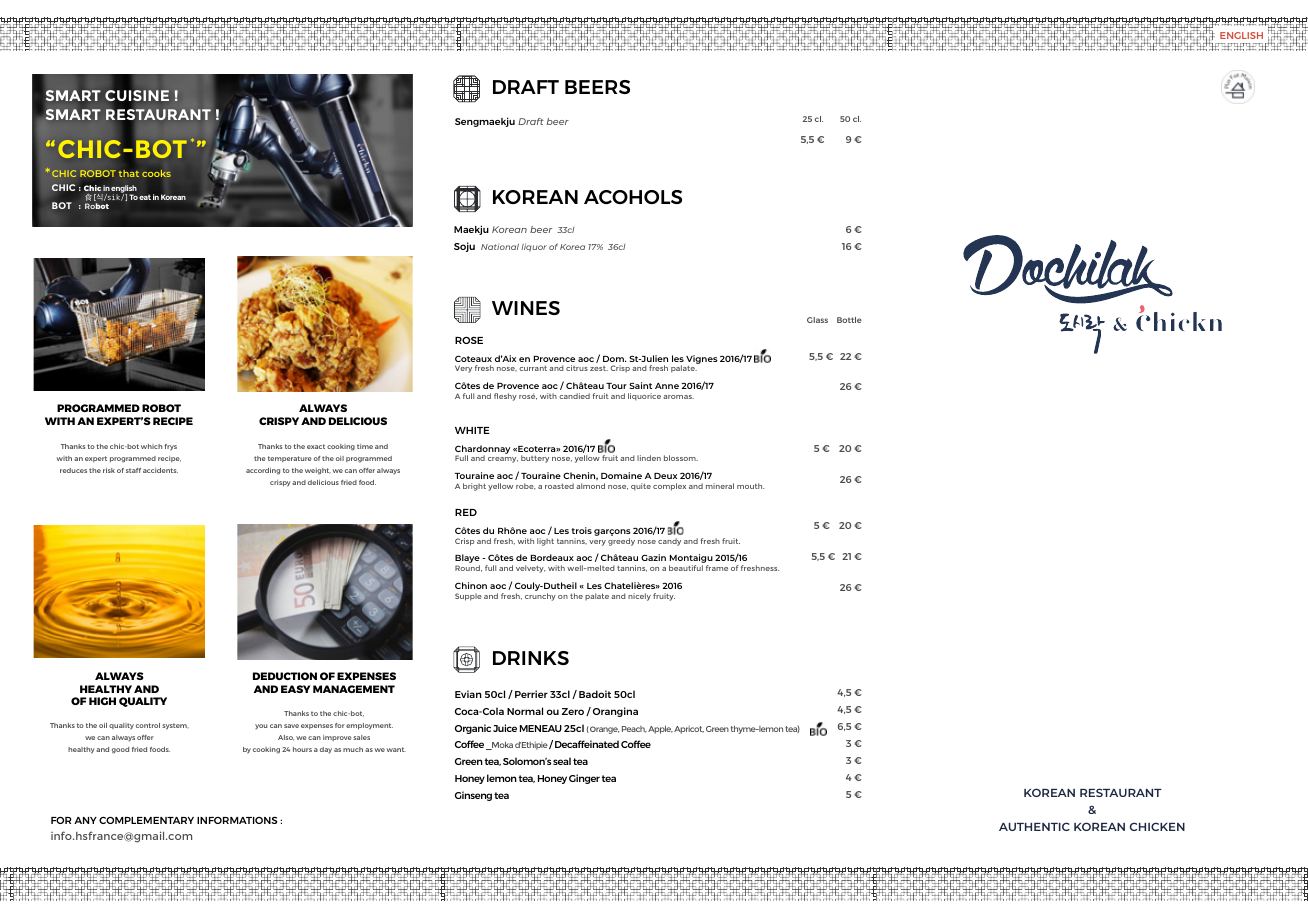 This page has height=924, width=1308. I want to click on mouth, so click(751, 486).
